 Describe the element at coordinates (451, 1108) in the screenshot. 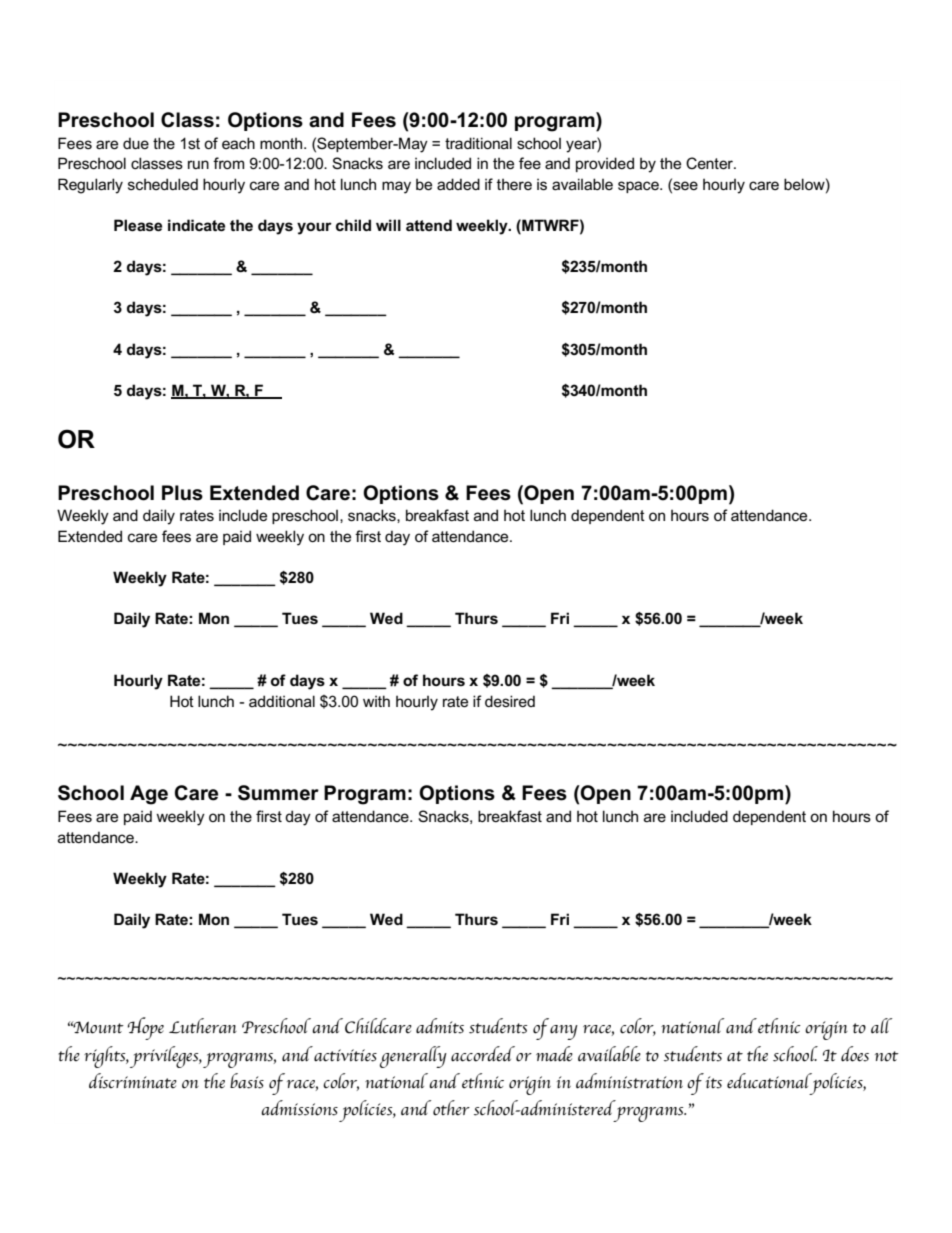

I see `other` at that location.
